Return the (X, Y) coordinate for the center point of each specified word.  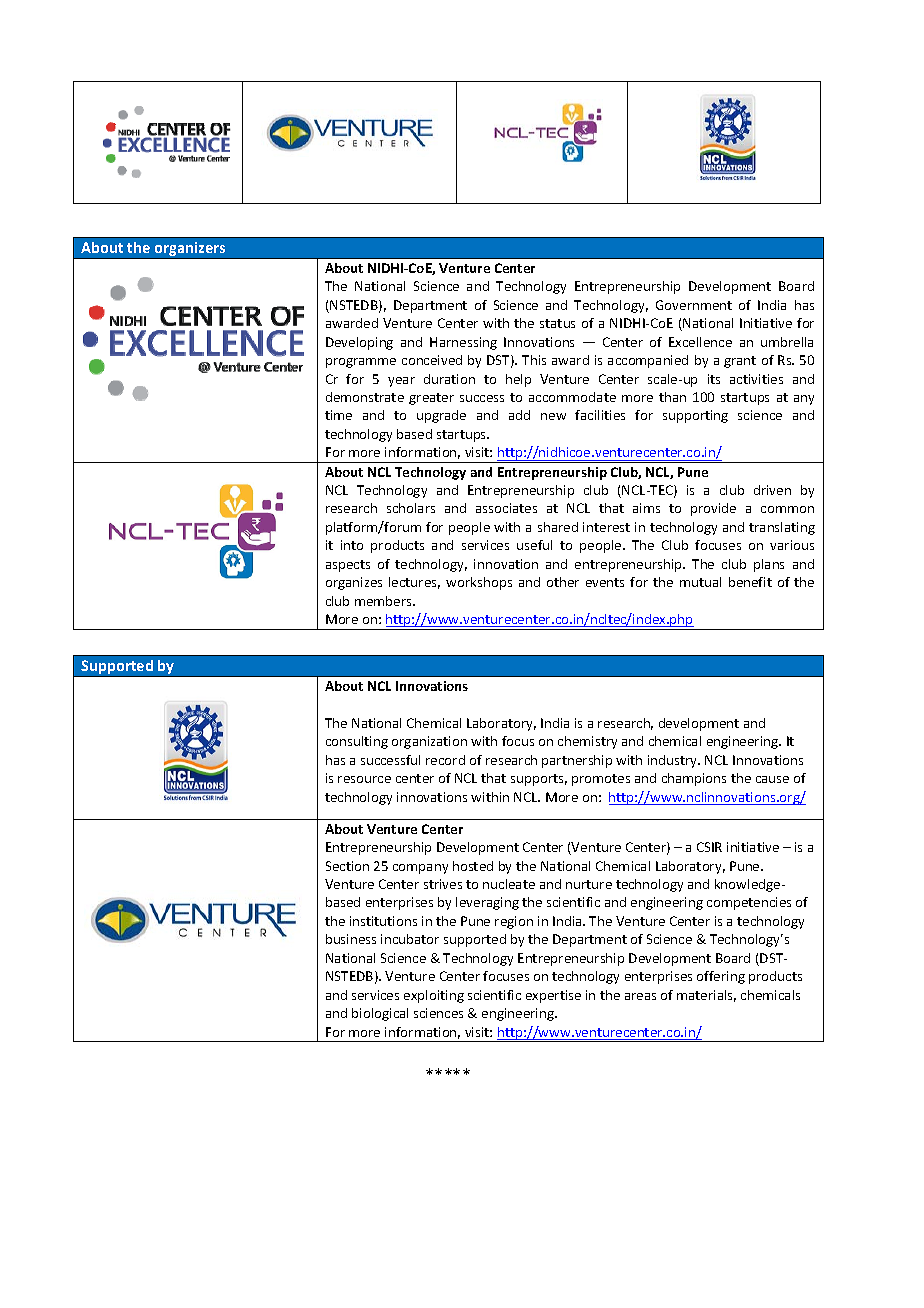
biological (380, 1014)
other (563, 582)
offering (721, 977)
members (384, 601)
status (557, 323)
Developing (359, 343)
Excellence (700, 342)
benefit (750, 582)
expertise (553, 996)
